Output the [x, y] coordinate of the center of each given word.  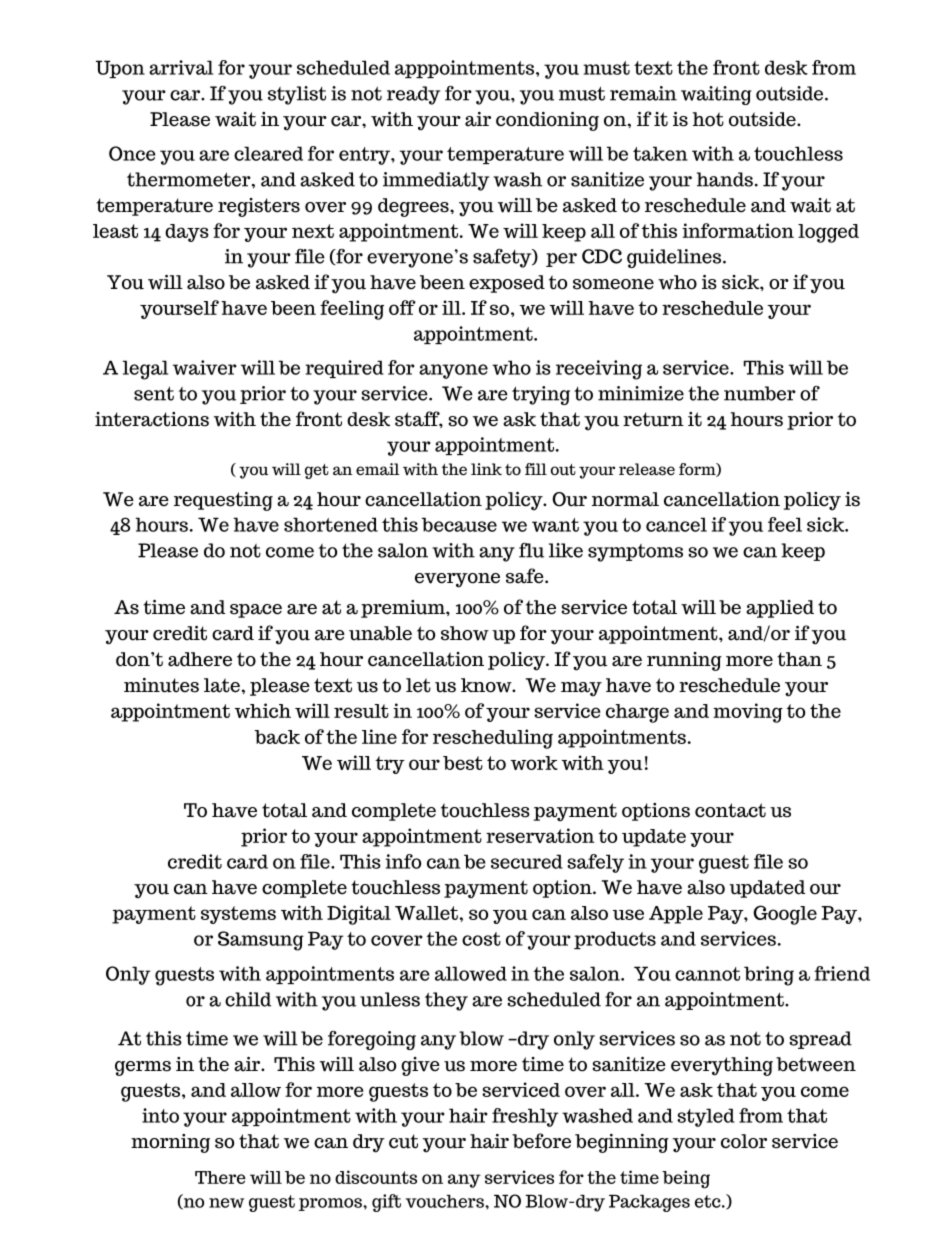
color [744, 1141]
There [220, 1177]
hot [708, 119]
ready [413, 95]
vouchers [445, 1201]
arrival [181, 67]
